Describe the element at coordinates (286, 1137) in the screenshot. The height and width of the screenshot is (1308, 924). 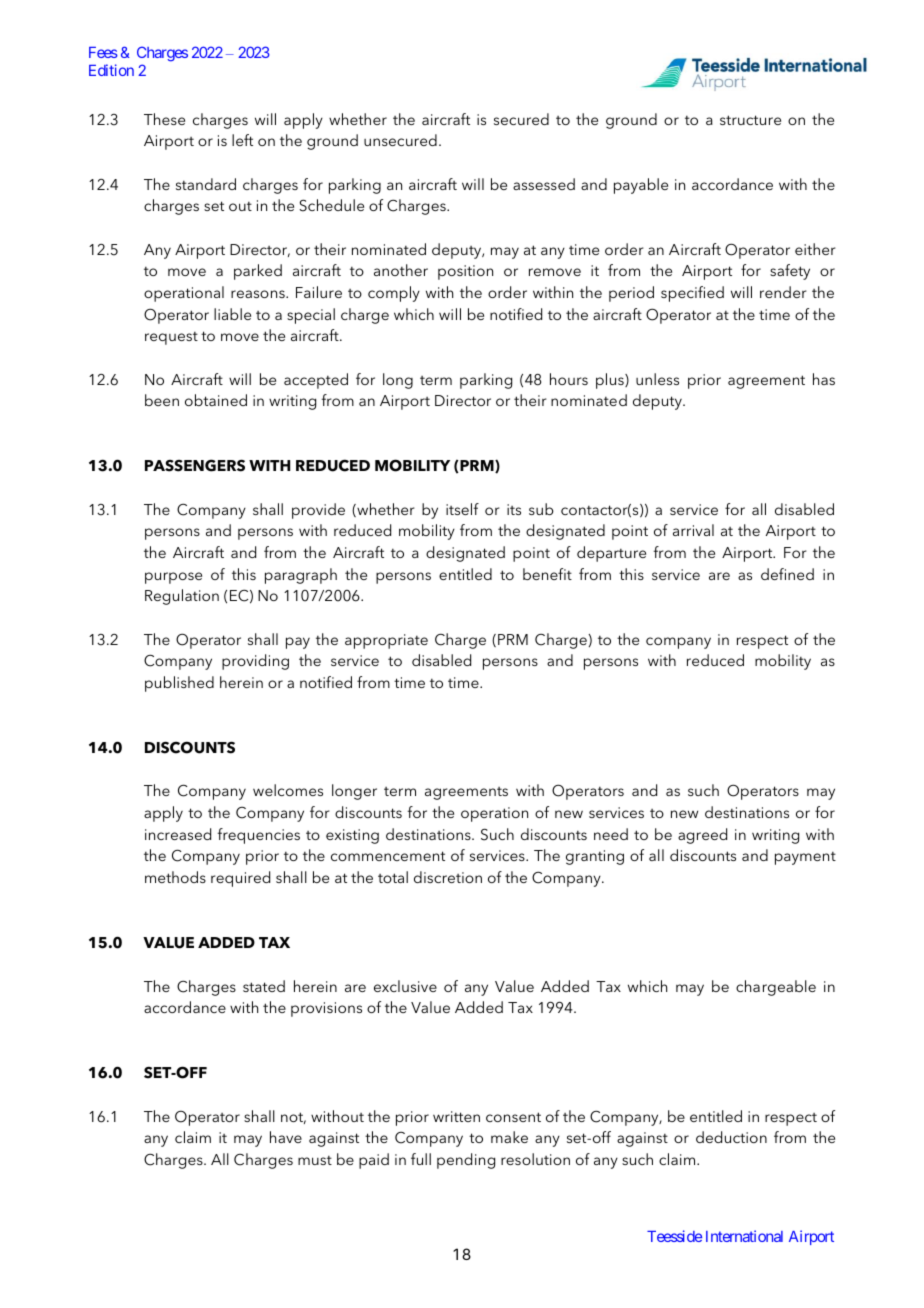
I see `have` at that location.
